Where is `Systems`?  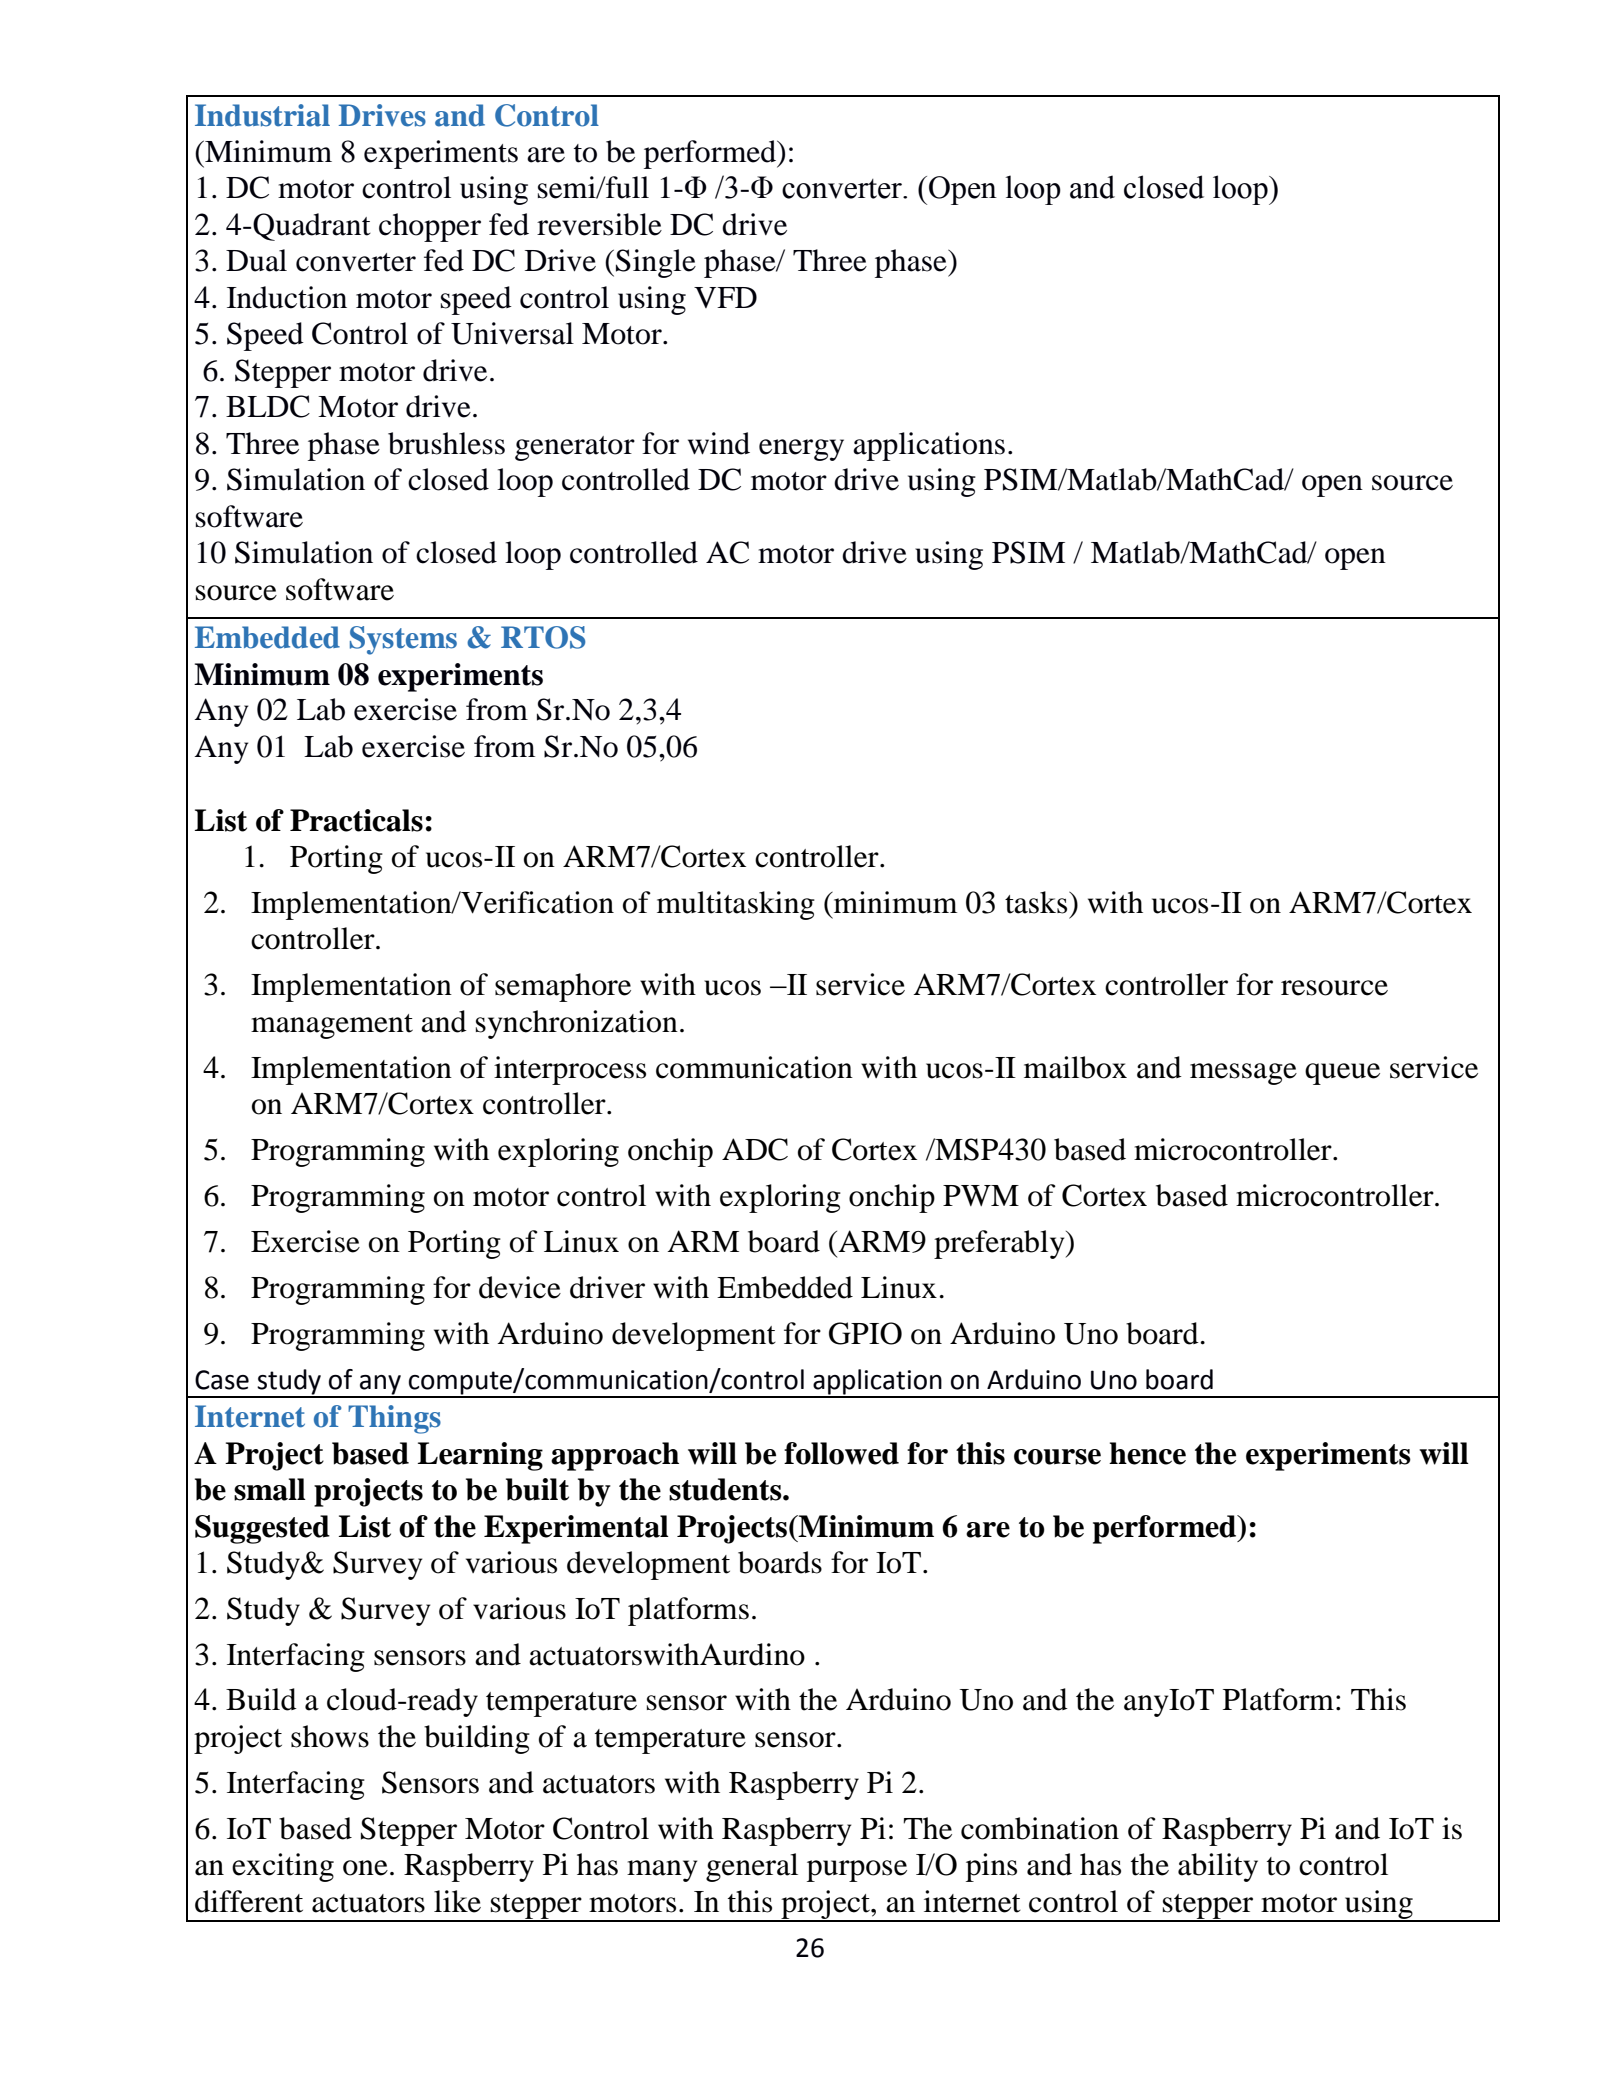
Systems is located at coordinates (403, 640).
